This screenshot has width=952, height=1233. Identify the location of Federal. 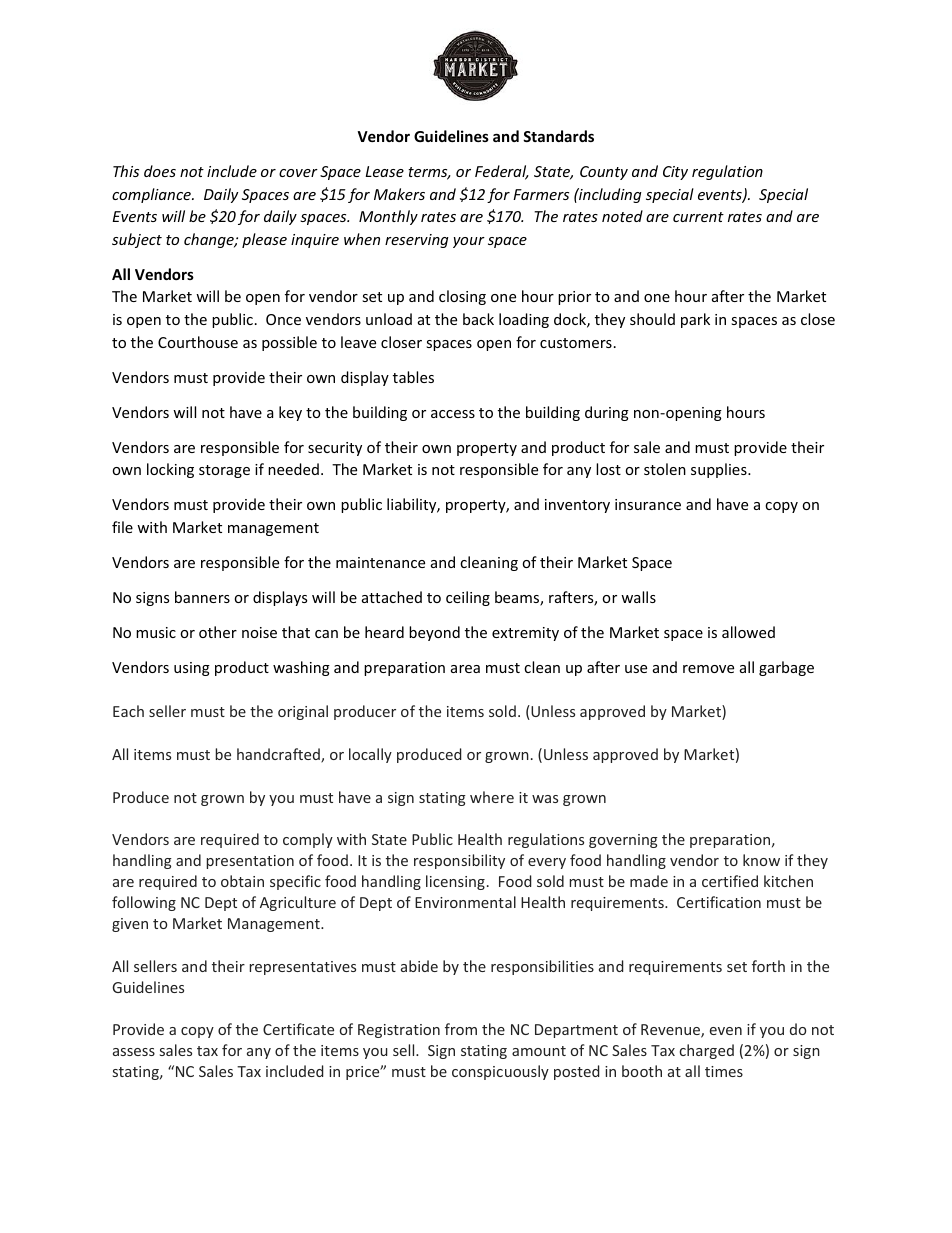
(502, 172).
